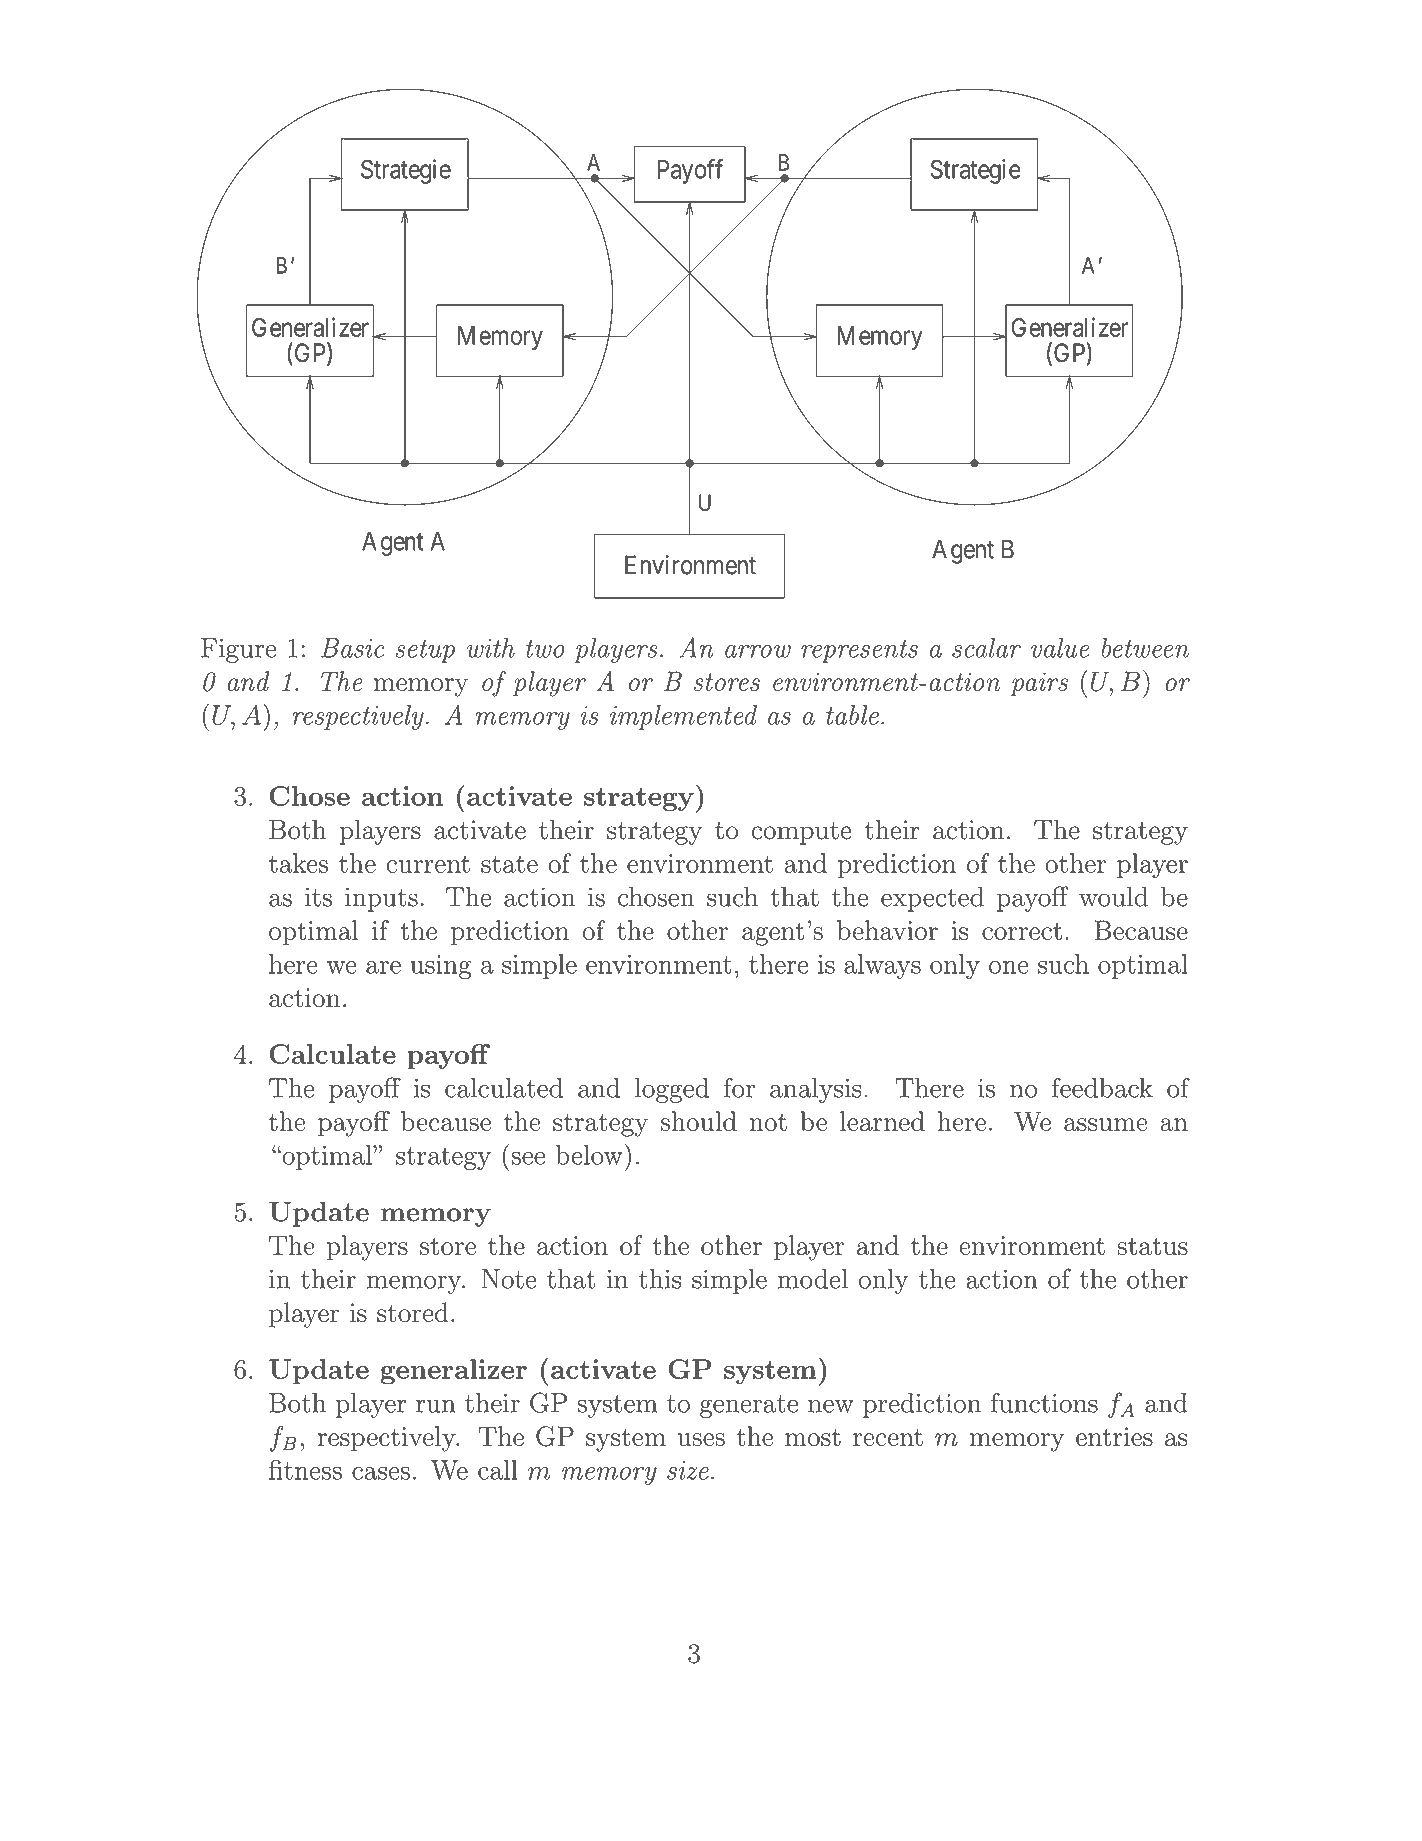 This image has width=1422, height=1841. I want to click on implemented, so click(683, 717).
